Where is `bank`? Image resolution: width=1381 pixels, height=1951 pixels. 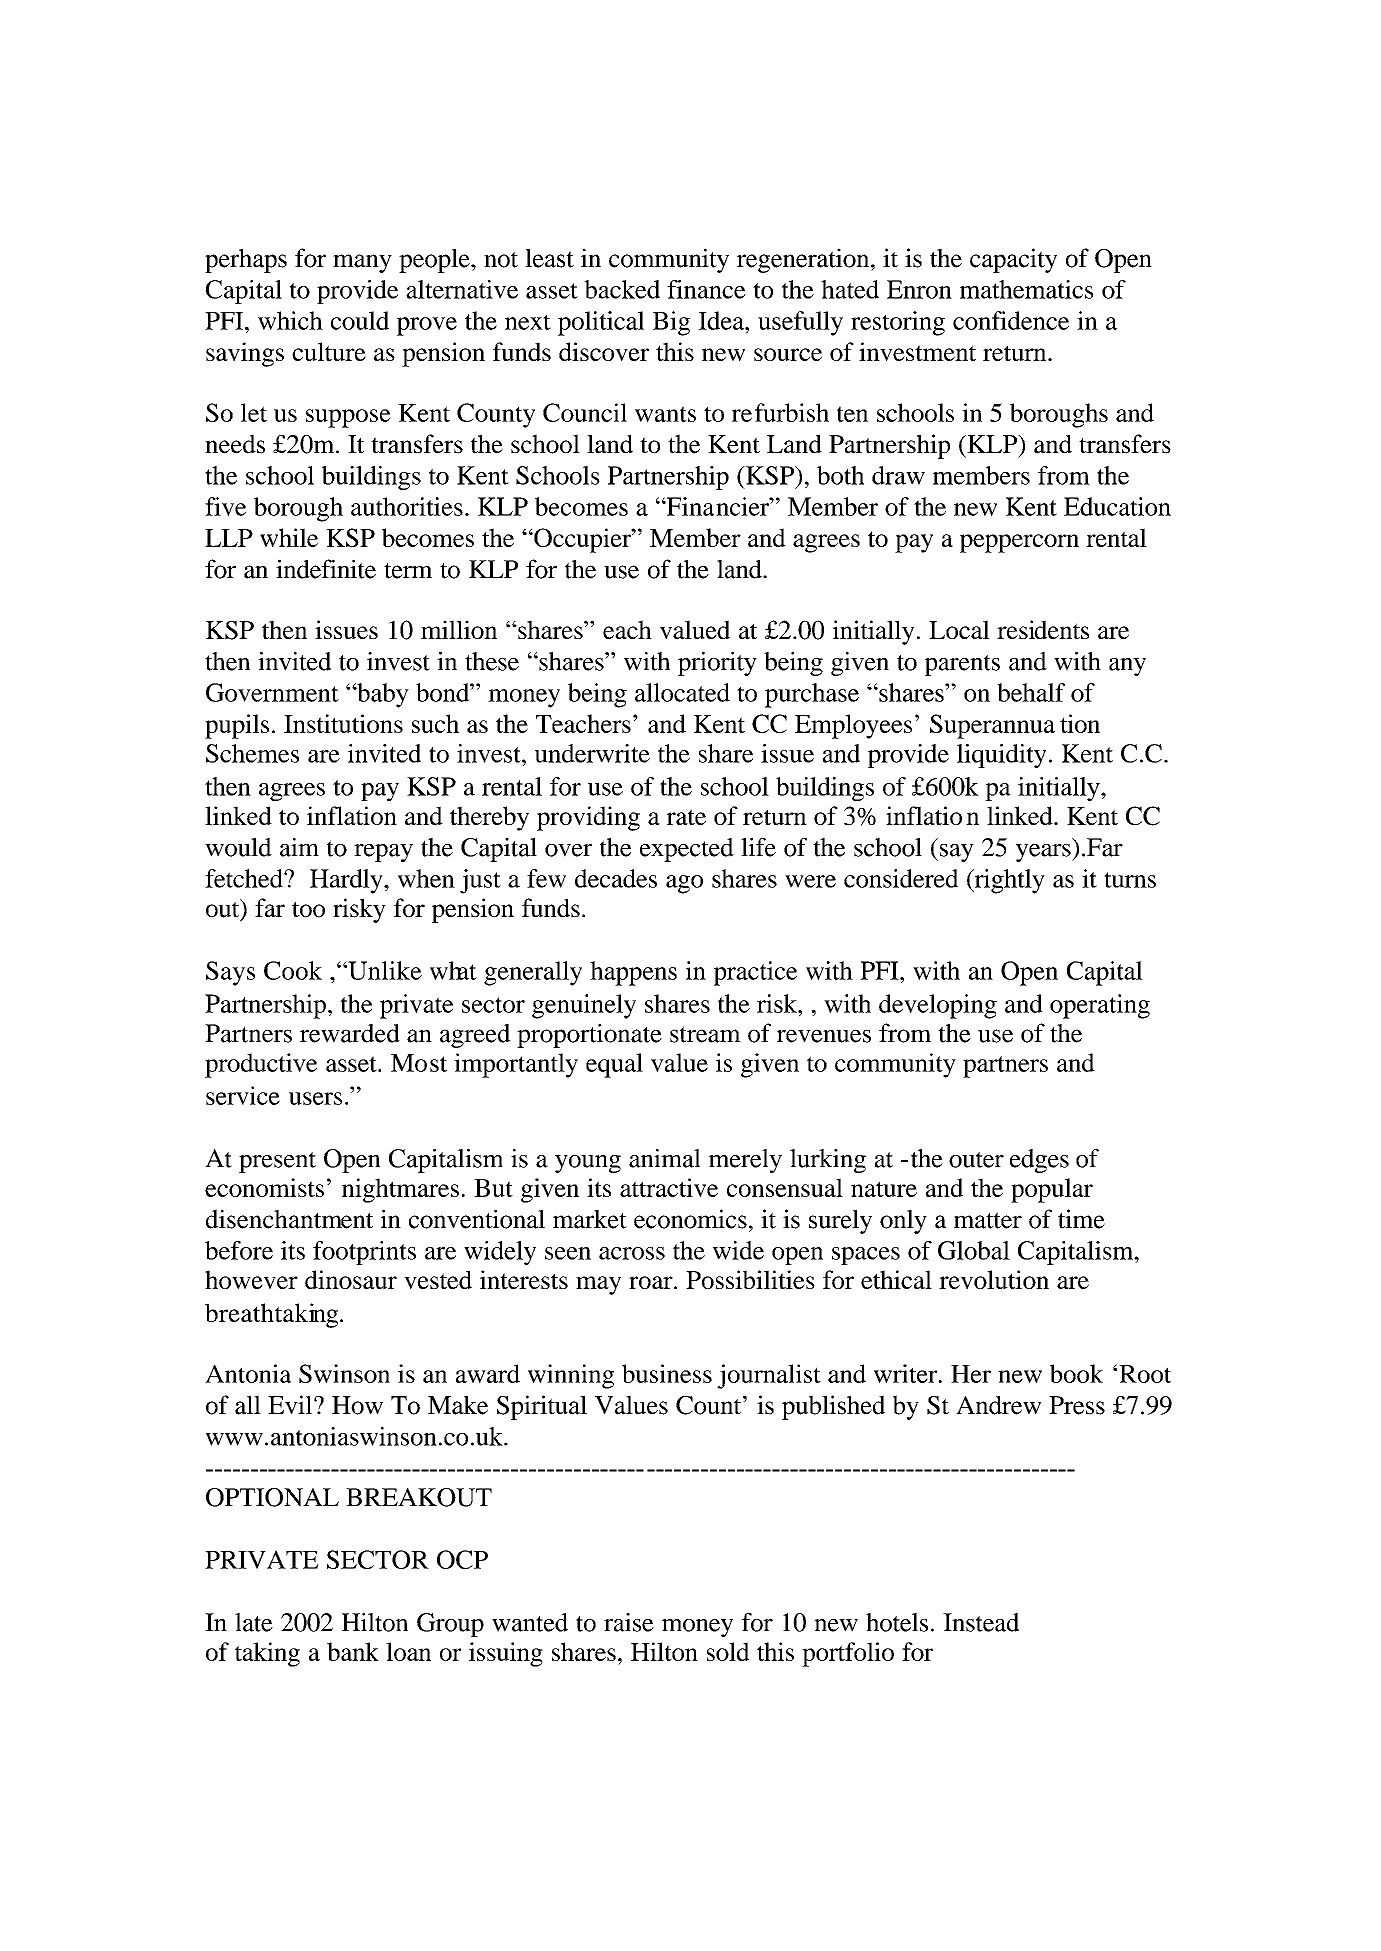 bank is located at coordinates (353, 1651).
